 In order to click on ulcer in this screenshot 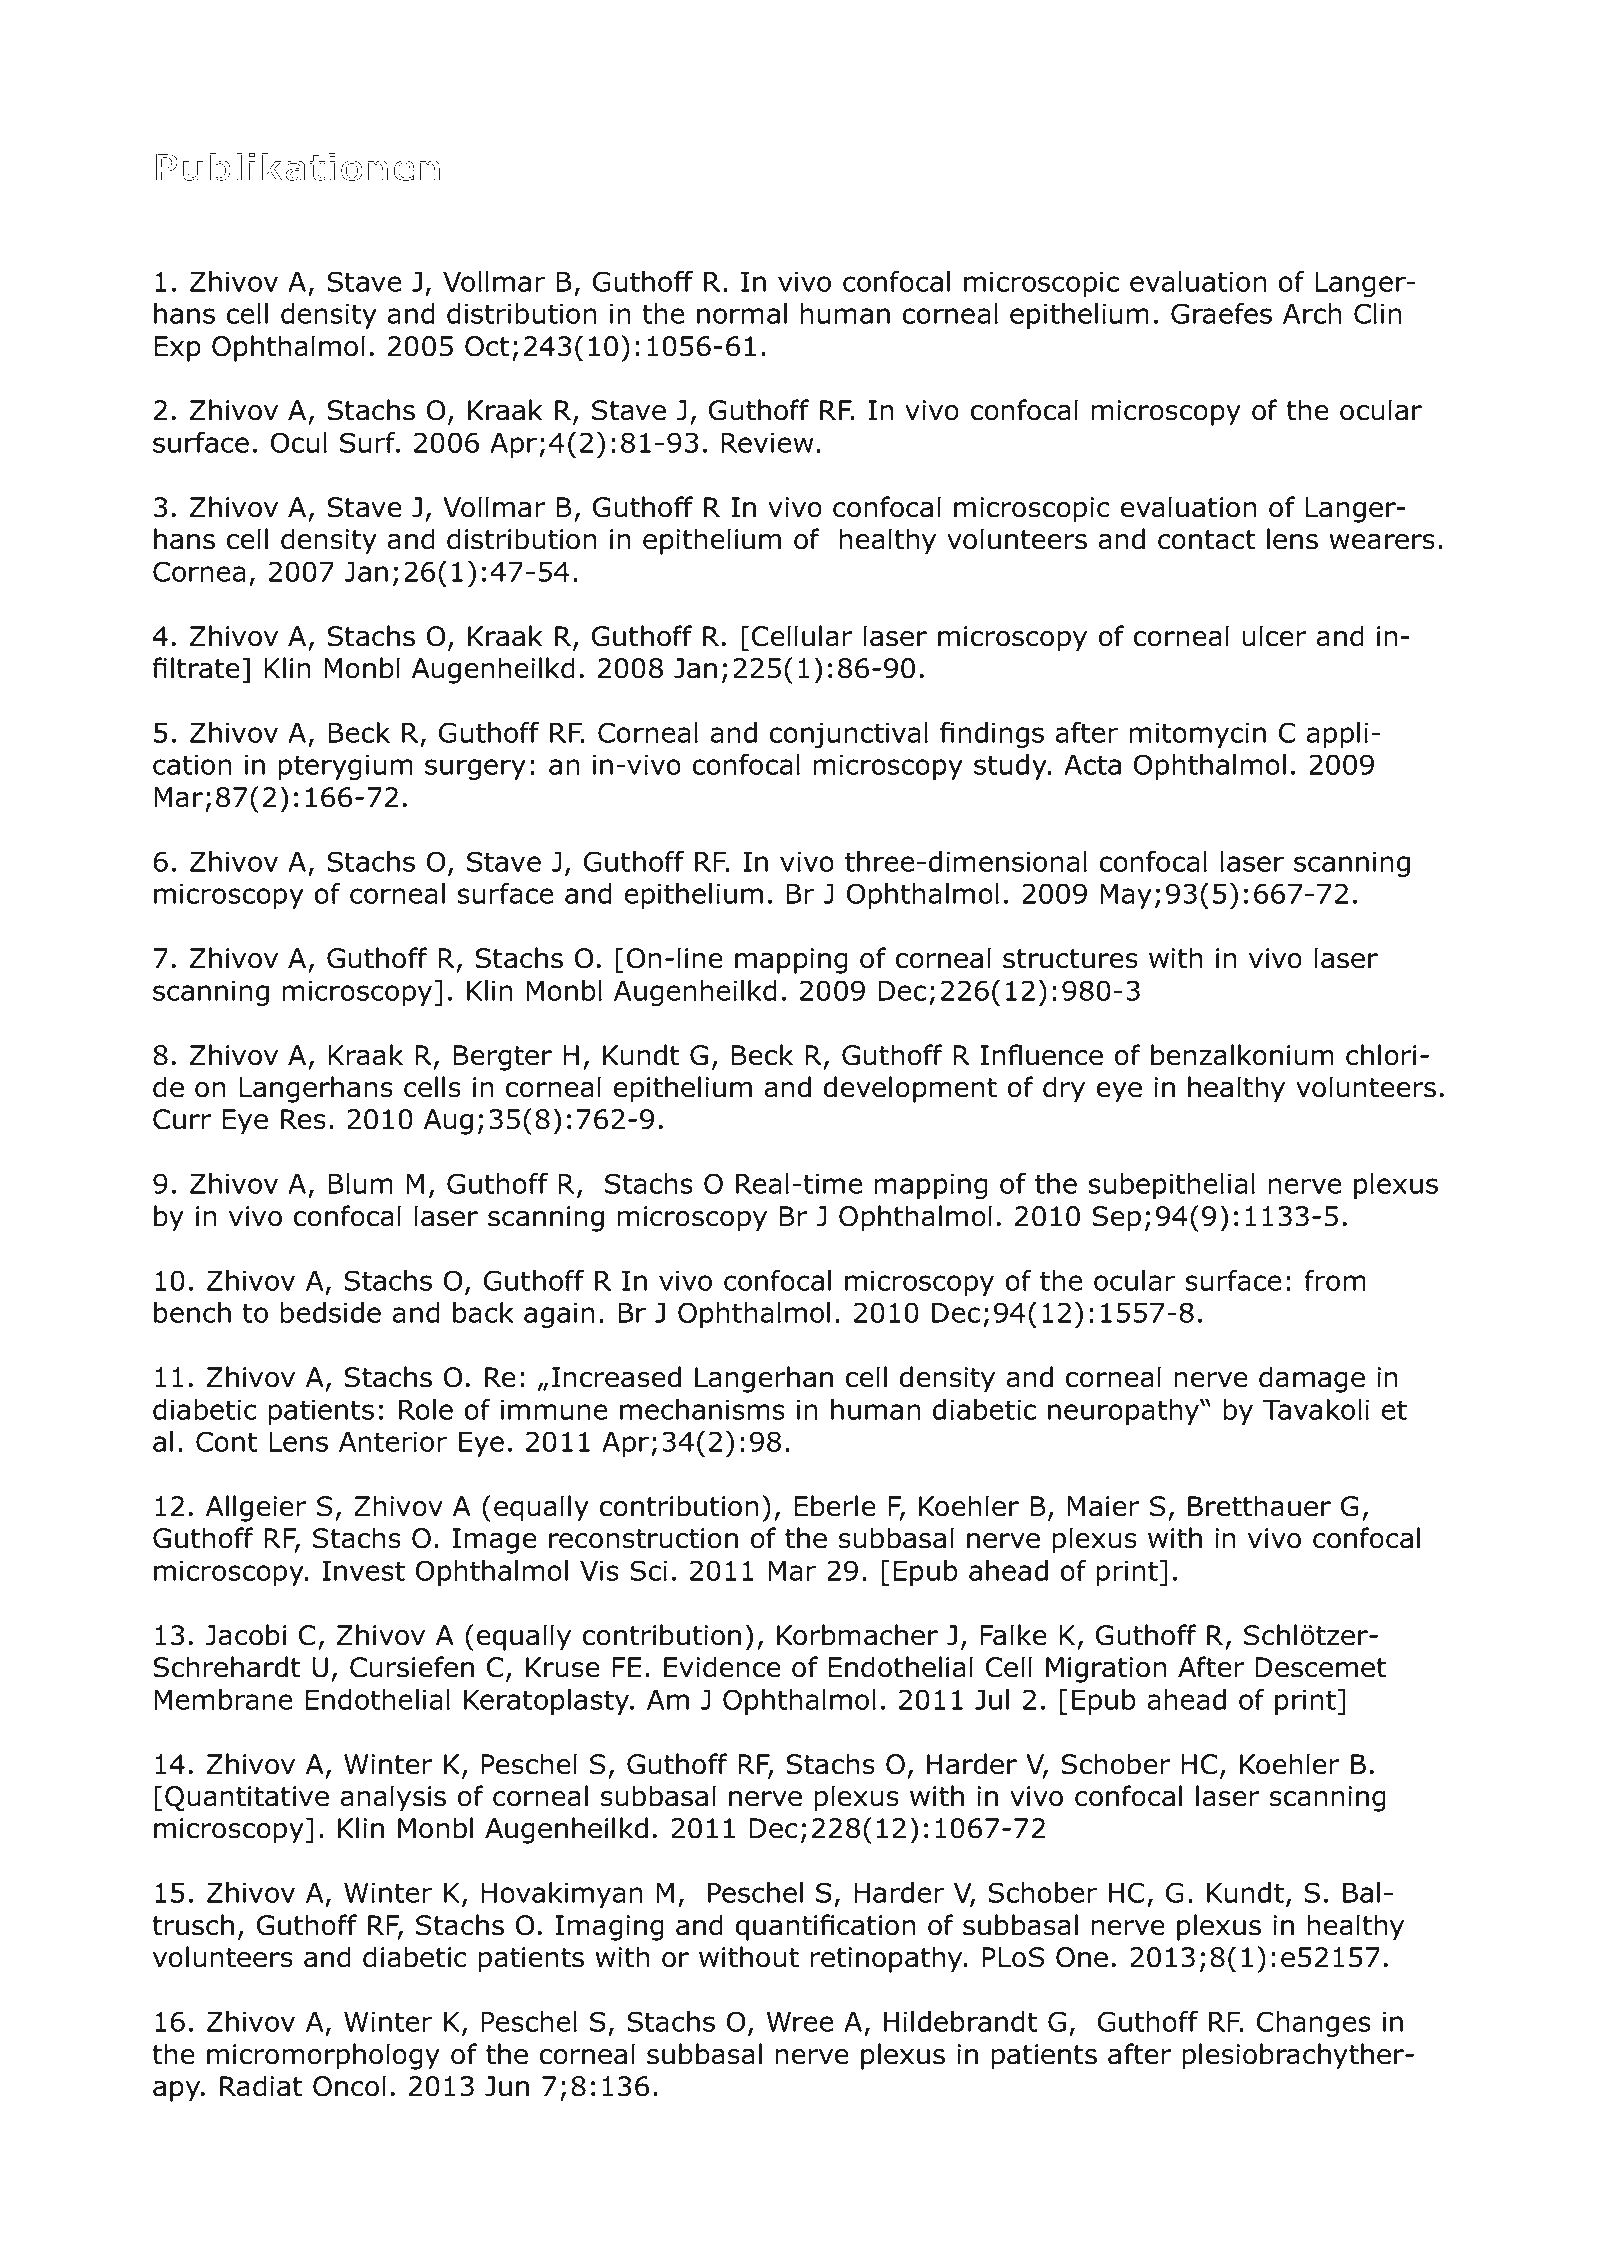, I will do `click(1274, 636)`.
